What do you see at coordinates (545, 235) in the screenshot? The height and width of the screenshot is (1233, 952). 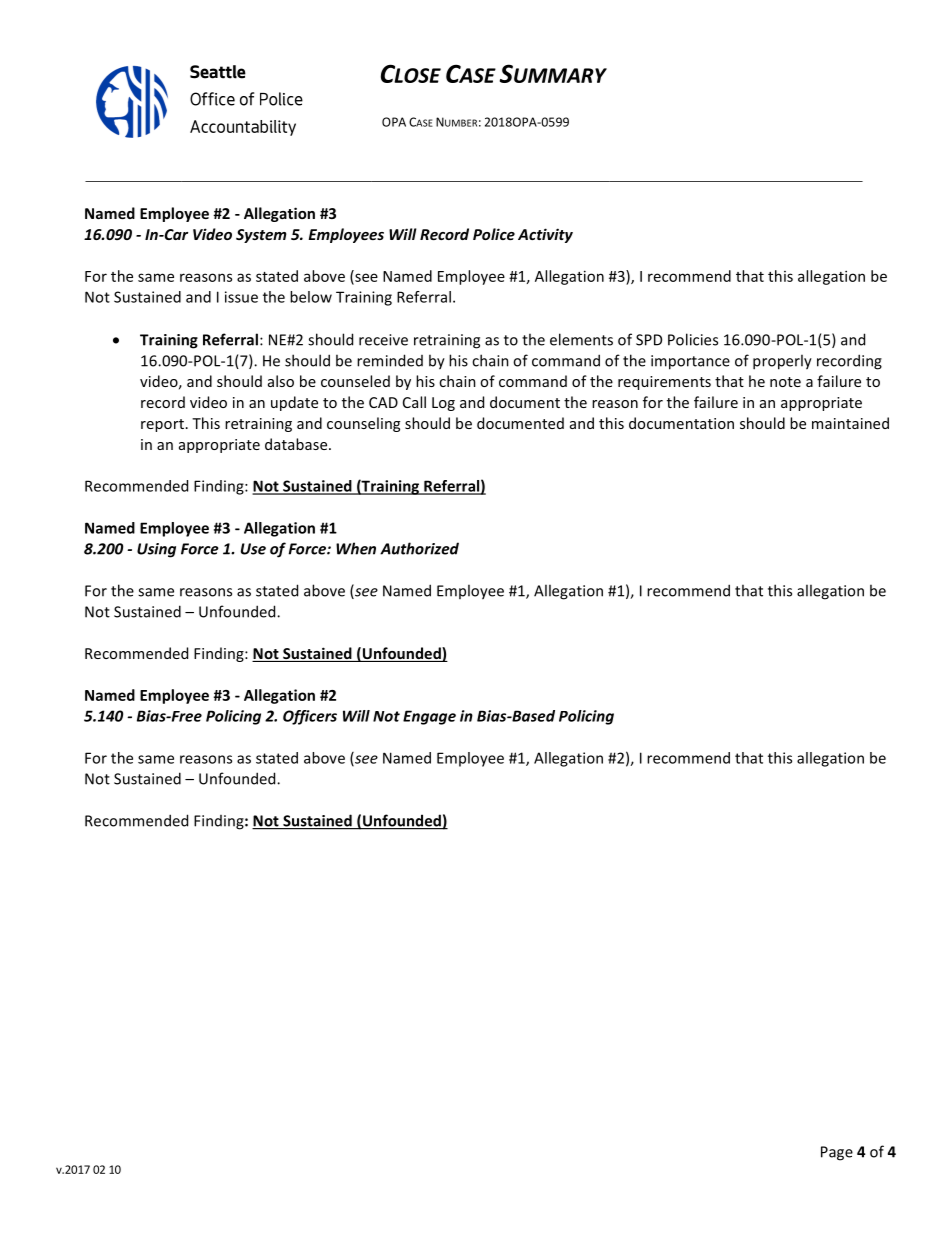 I see `Activity` at bounding box center [545, 235].
